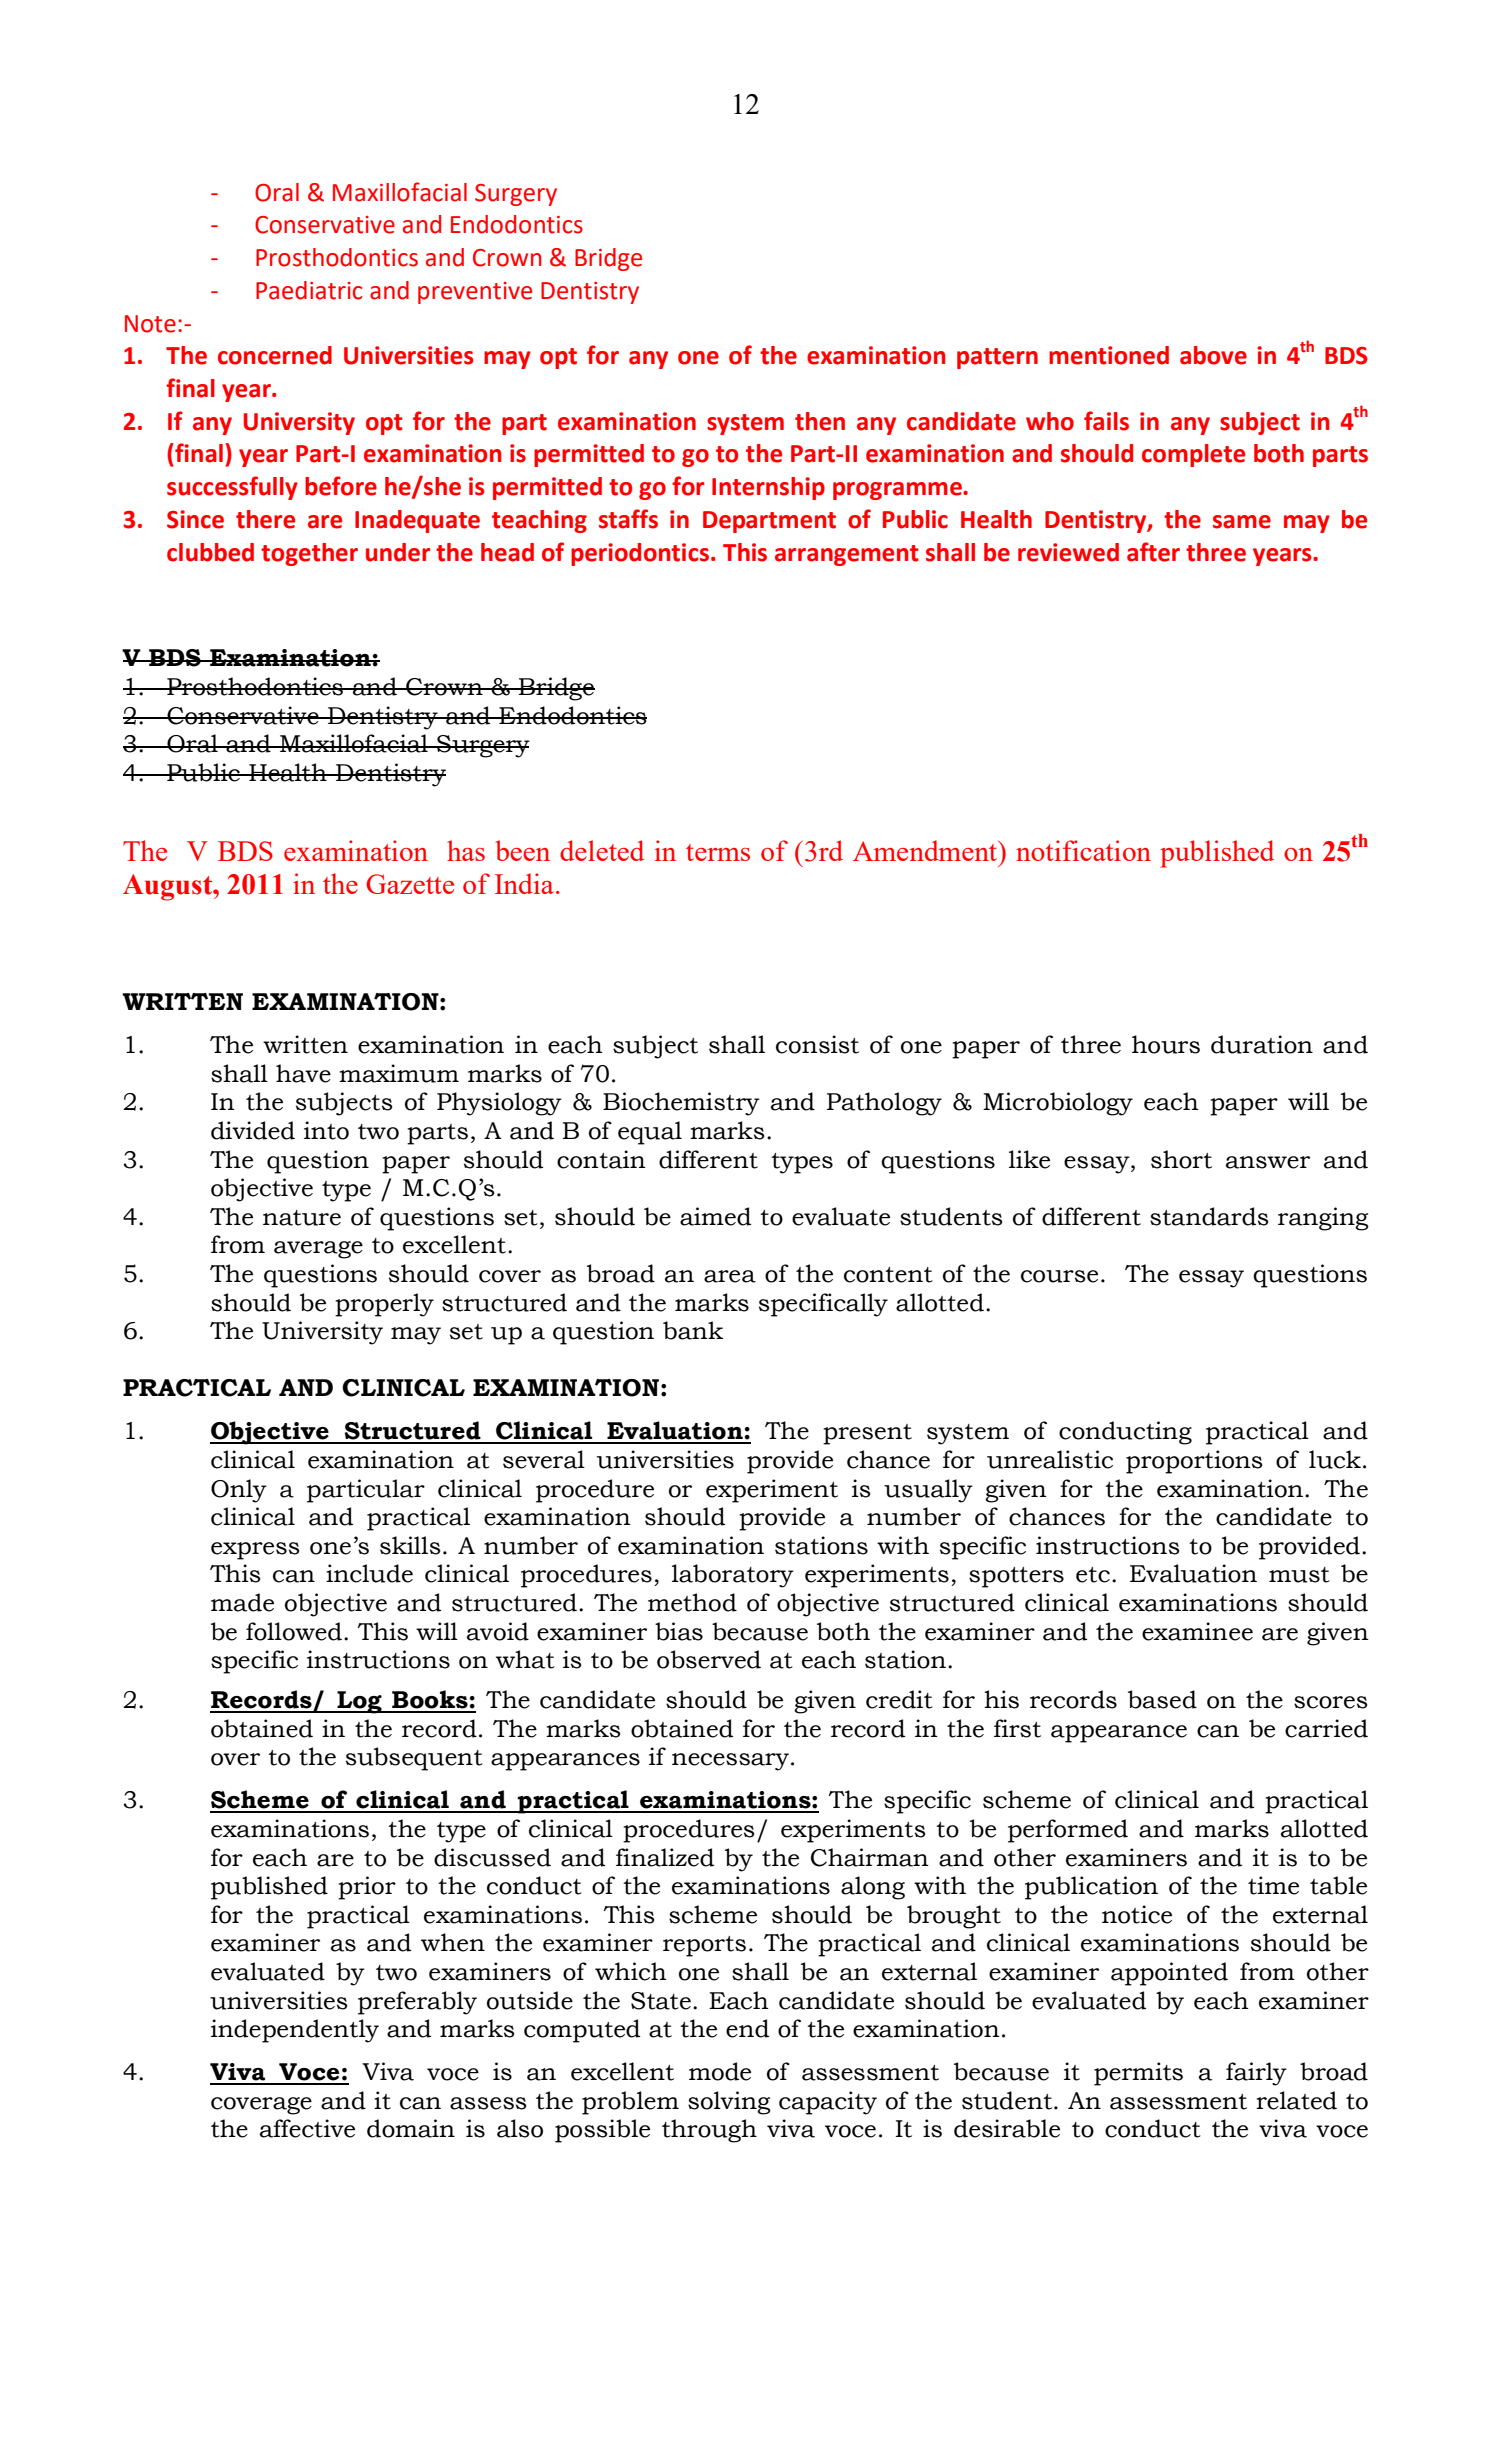  Describe the element at coordinates (820, 421) in the screenshot. I see `then` at that location.
